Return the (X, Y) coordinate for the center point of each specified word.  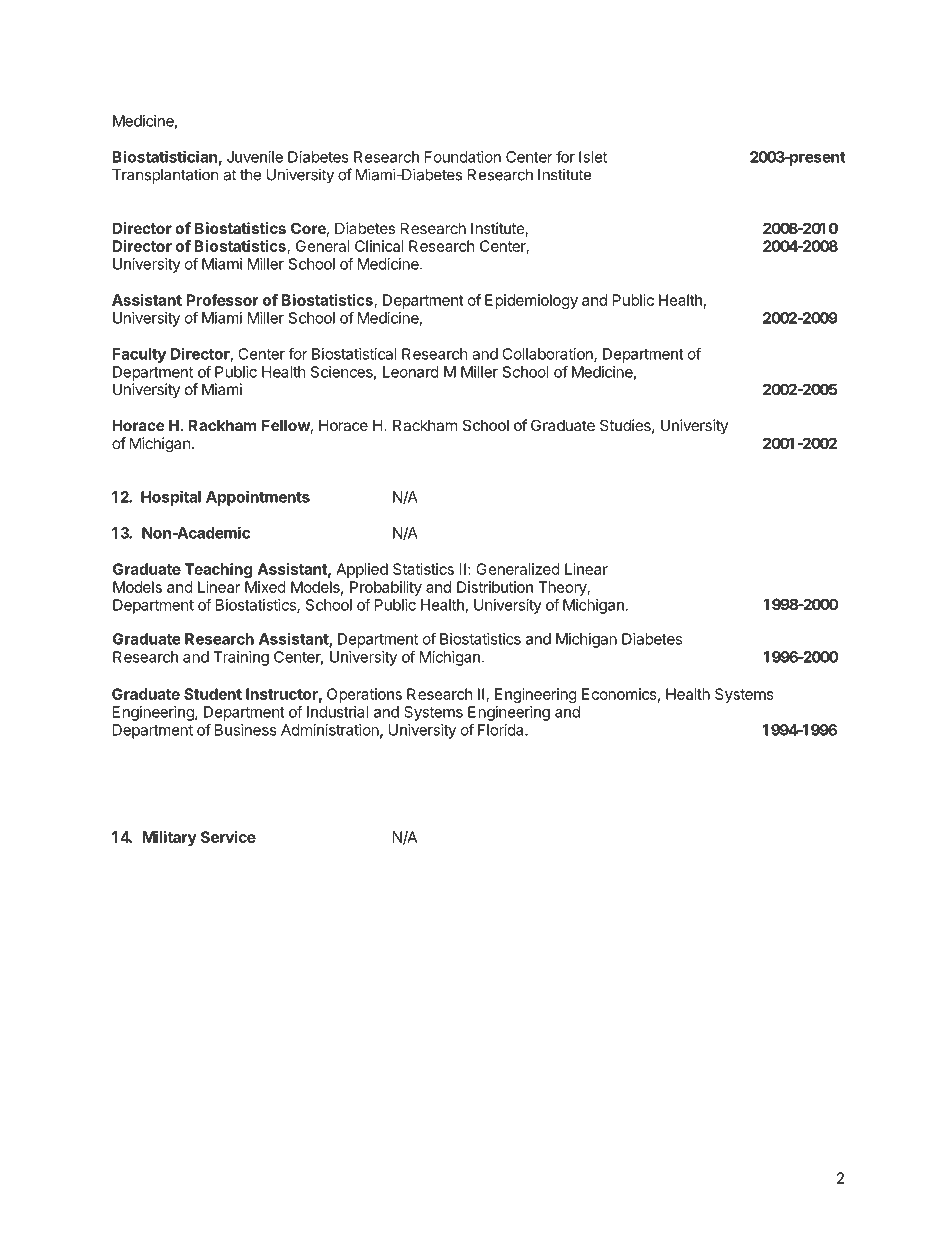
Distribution (495, 587)
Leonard (411, 372)
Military (170, 838)
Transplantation (165, 176)
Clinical (379, 246)
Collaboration (548, 355)
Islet (593, 157)
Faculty (139, 355)
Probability (386, 588)
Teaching (218, 570)
